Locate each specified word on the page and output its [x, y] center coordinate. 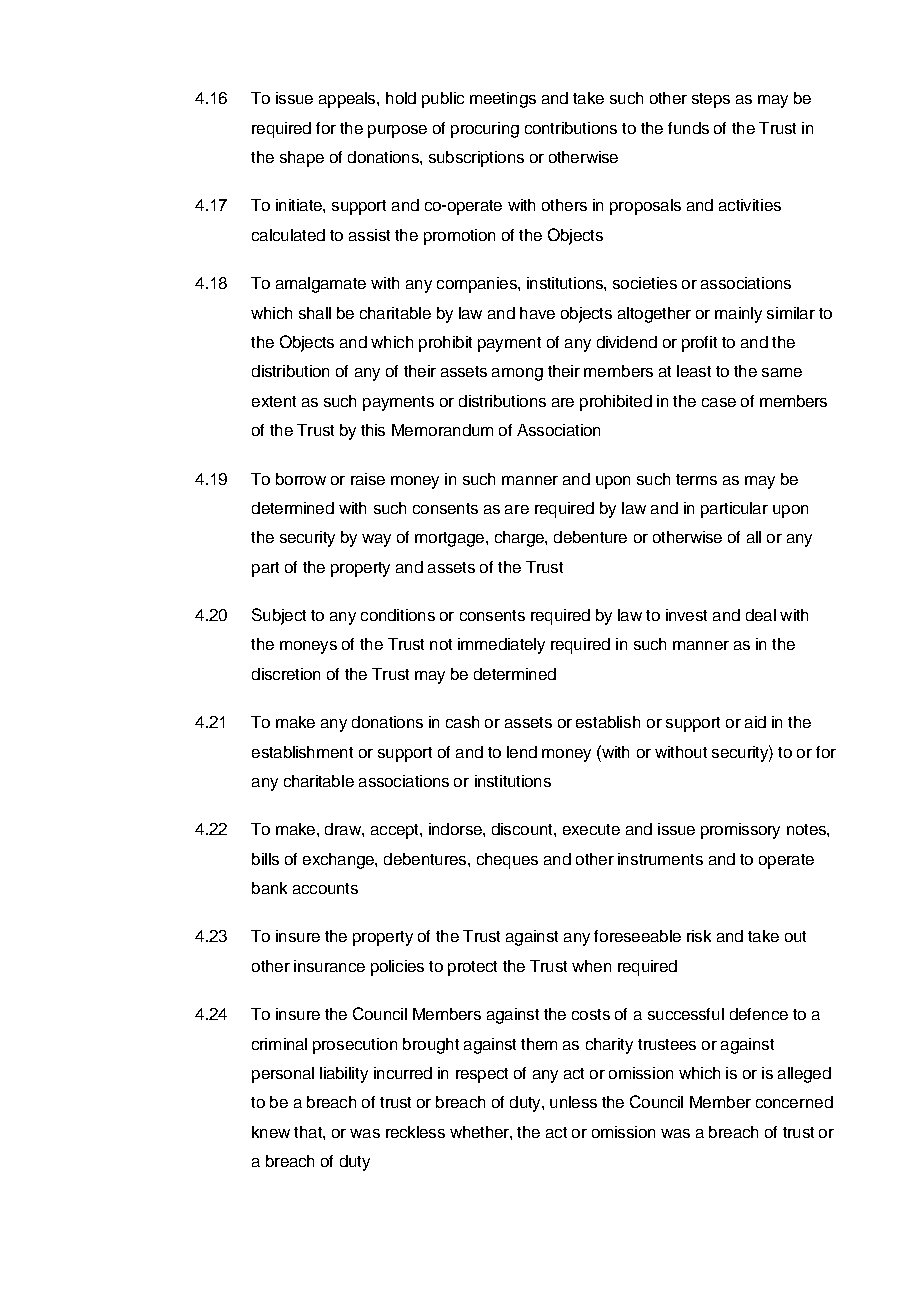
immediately [501, 646]
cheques [507, 861]
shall [315, 313]
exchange [339, 861]
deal [761, 615]
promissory [740, 831]
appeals [348, 100]
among [517, 374]
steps [711, 100]
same [782, 372]
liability [344, 1075]
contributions [571, 128]
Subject [279, 616]
